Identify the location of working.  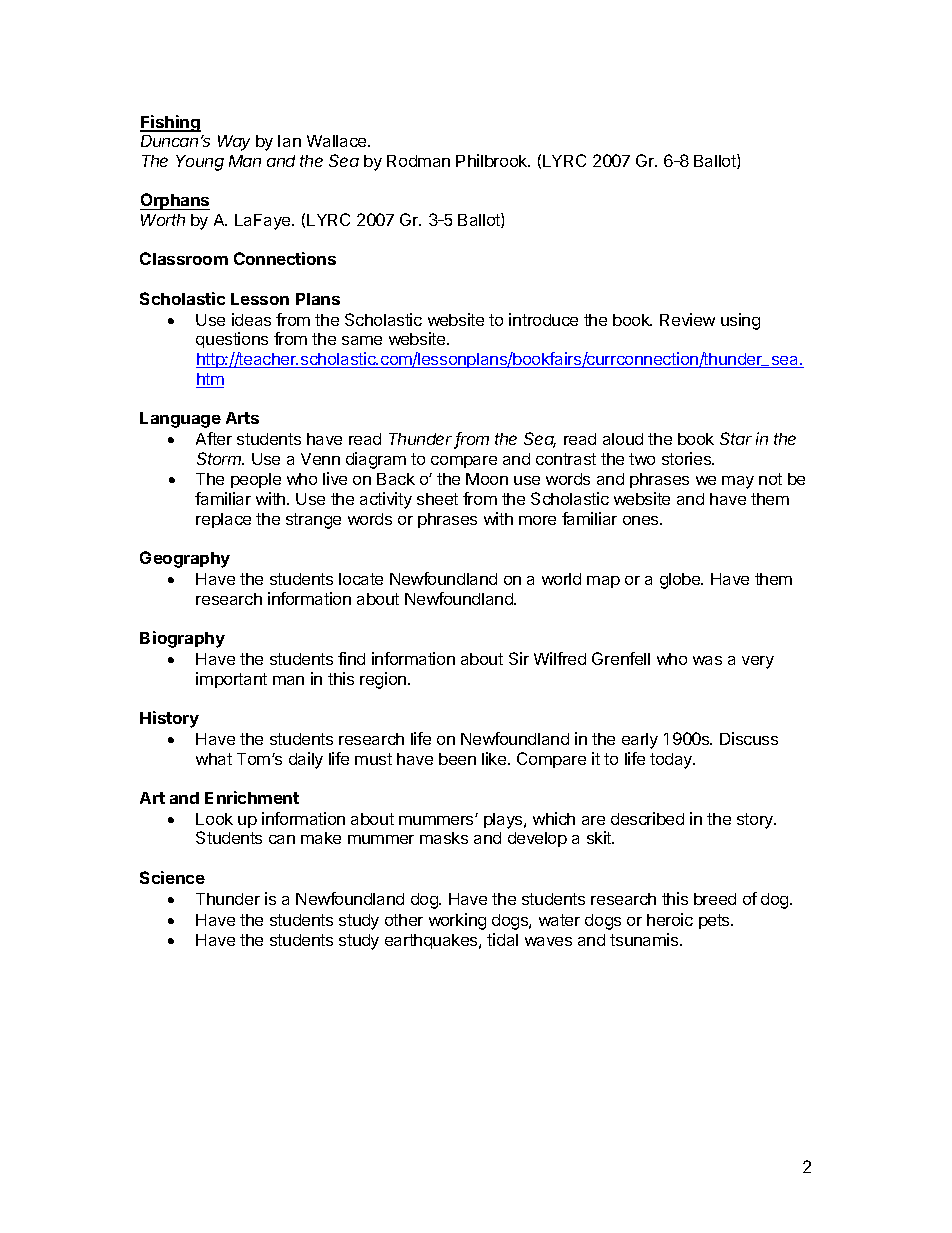
(457, 921).
